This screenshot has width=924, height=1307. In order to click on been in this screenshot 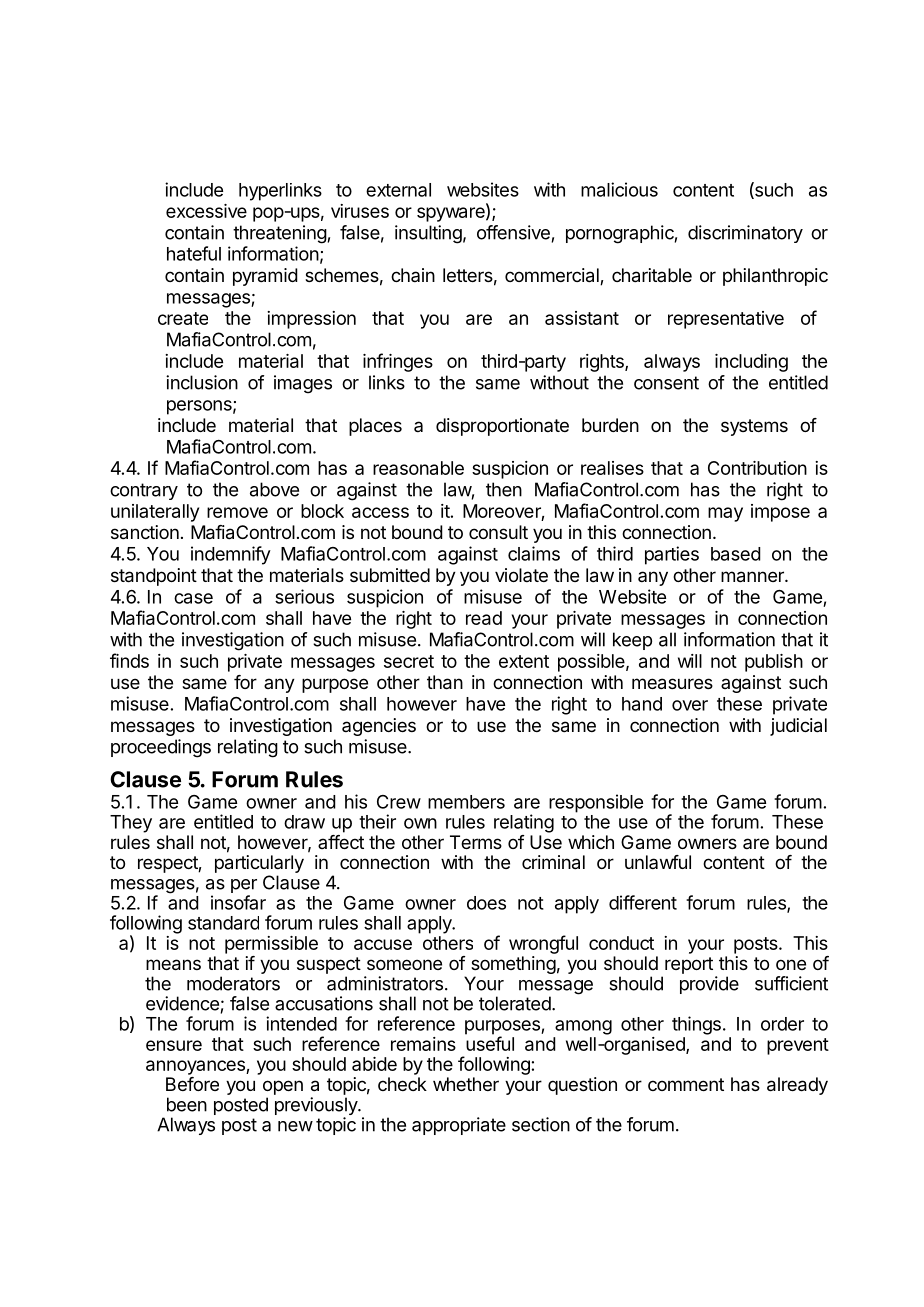, I will do `click(187, 1104)`.
